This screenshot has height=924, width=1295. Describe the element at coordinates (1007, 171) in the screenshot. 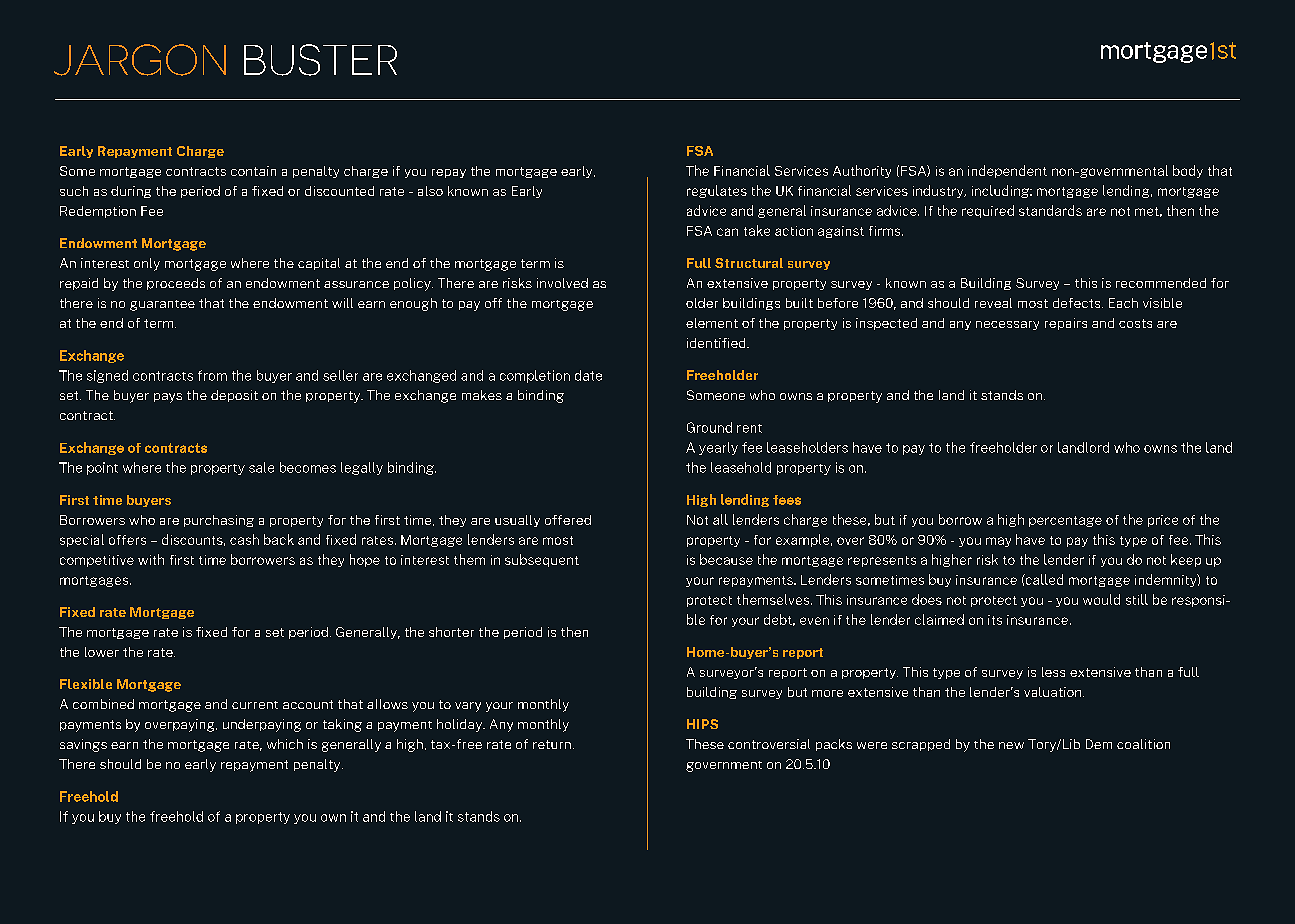

I see `independent` at that location.
